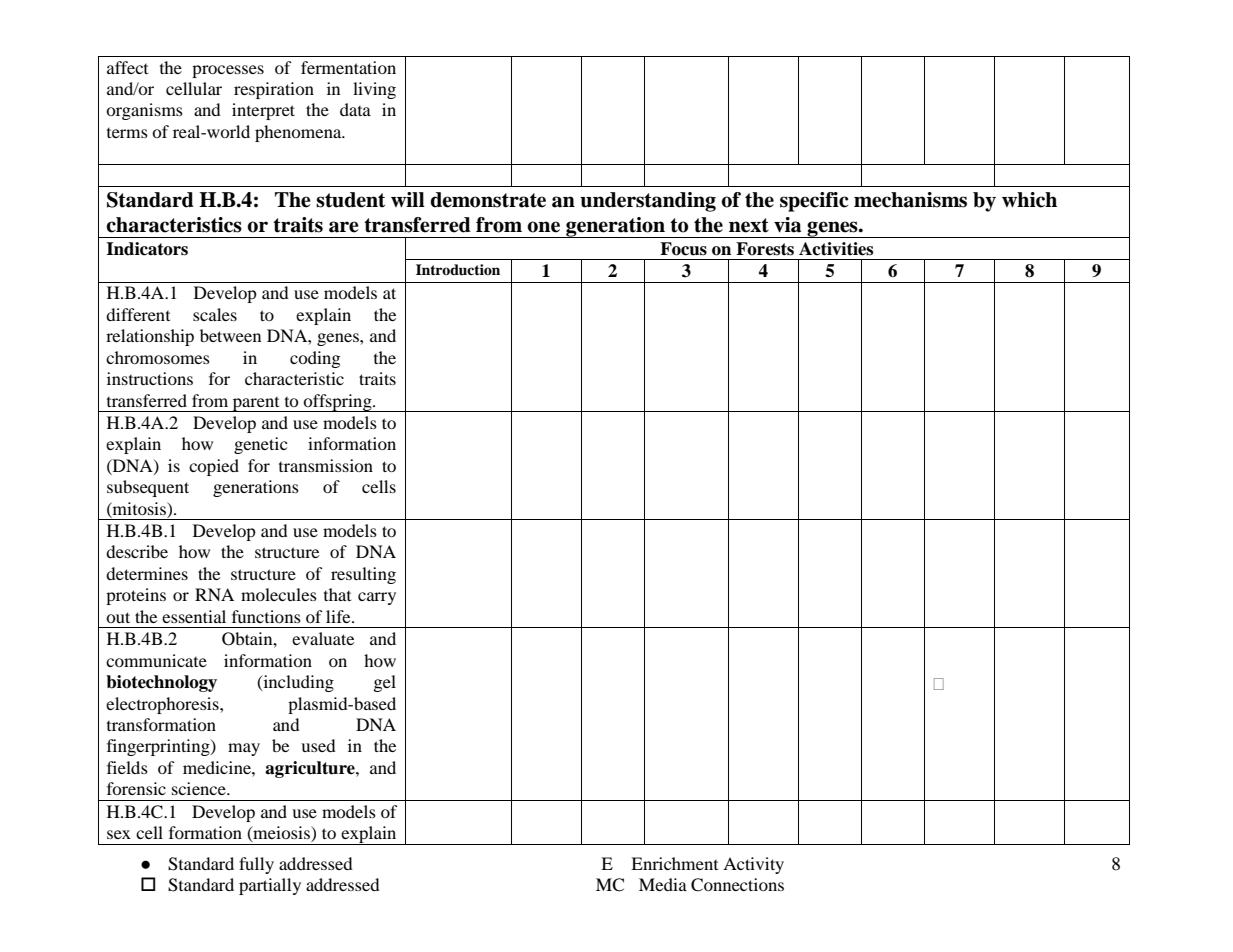  Describe the element at coordinates (836, 249) in the document. I see `Activities` at that location.
